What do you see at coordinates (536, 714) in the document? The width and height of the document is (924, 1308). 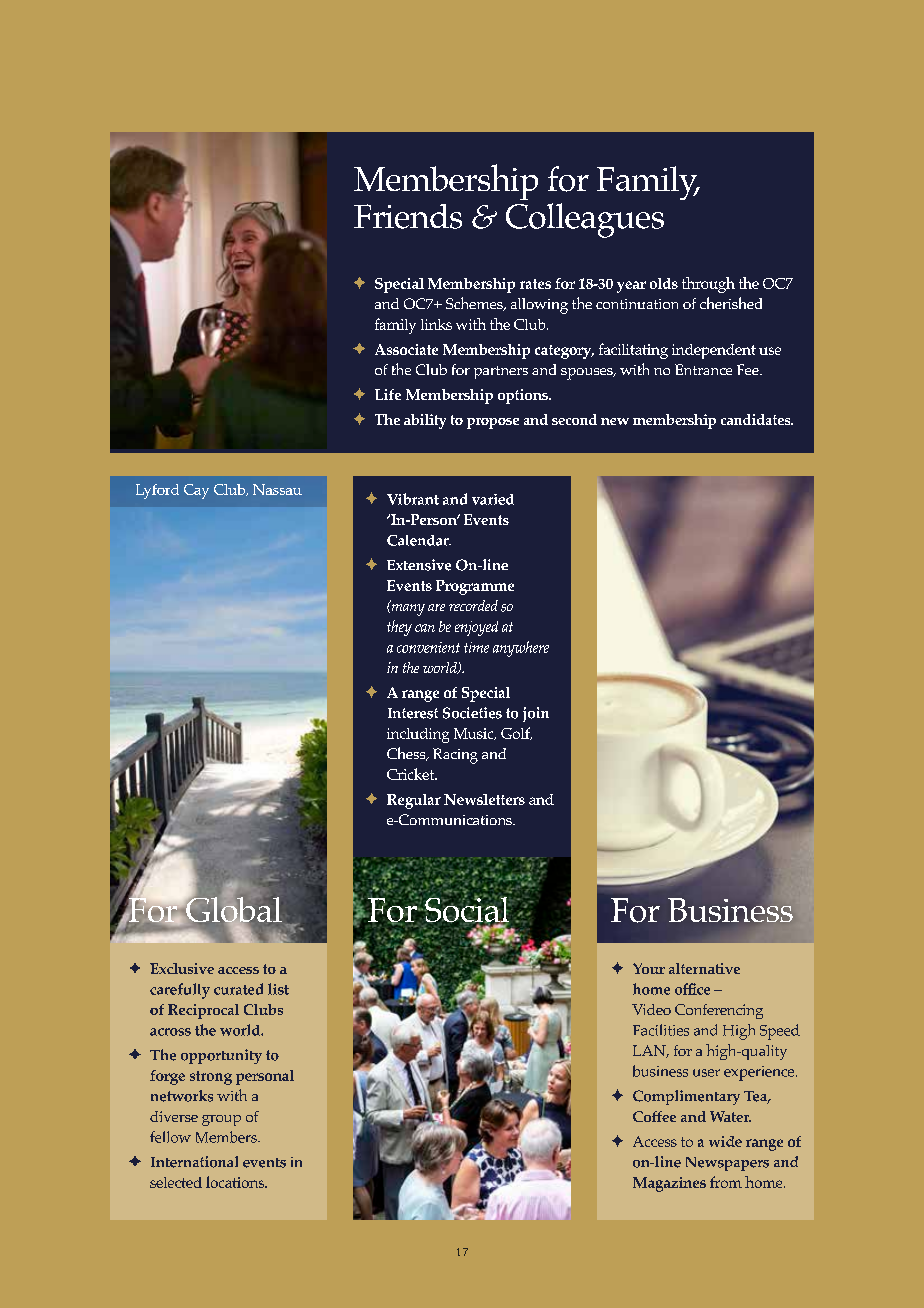 I see `join` at bounding box center [536, 714].
